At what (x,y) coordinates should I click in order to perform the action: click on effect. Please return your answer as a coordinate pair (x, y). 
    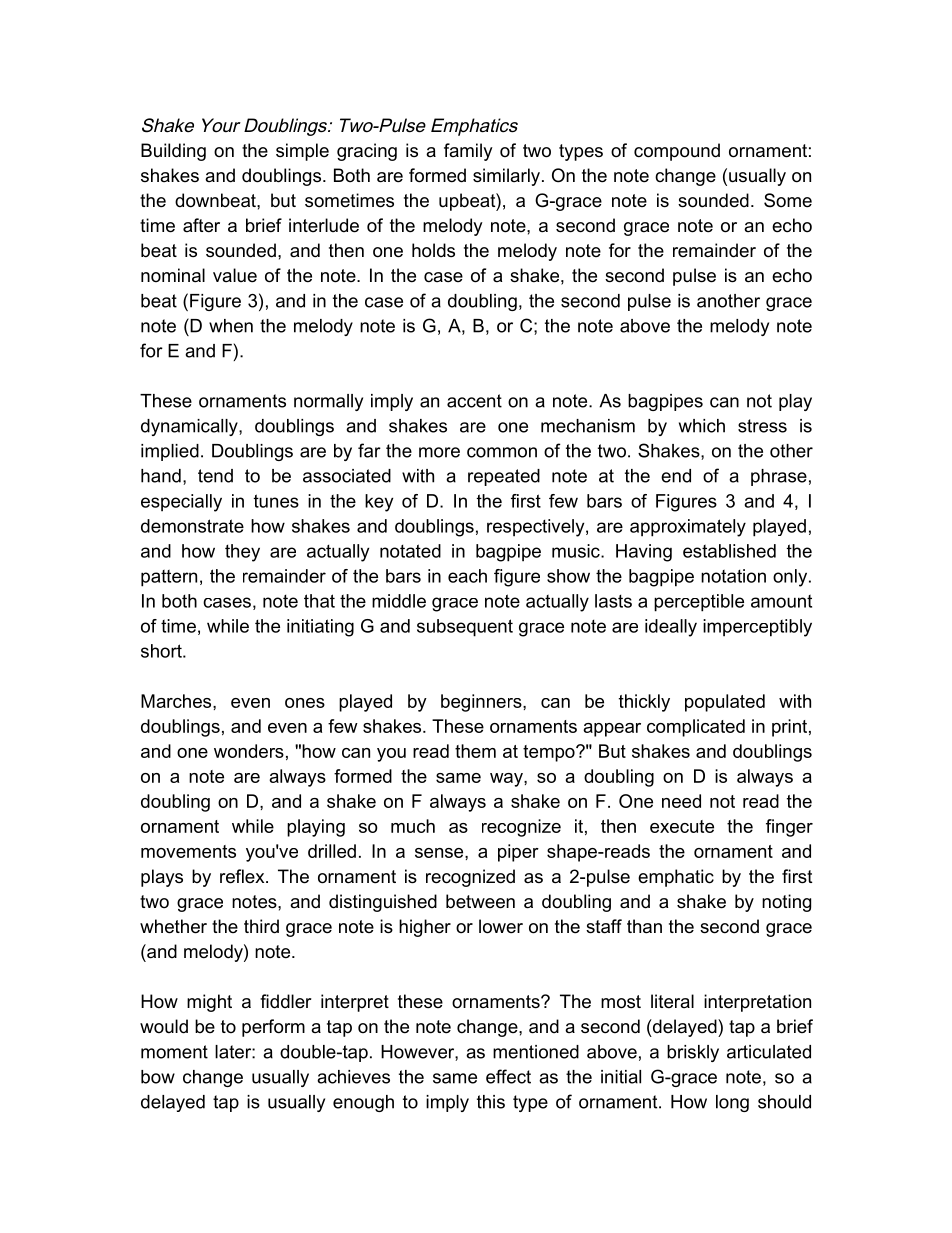
    Looking at the image, I should click on (508, 1076).
